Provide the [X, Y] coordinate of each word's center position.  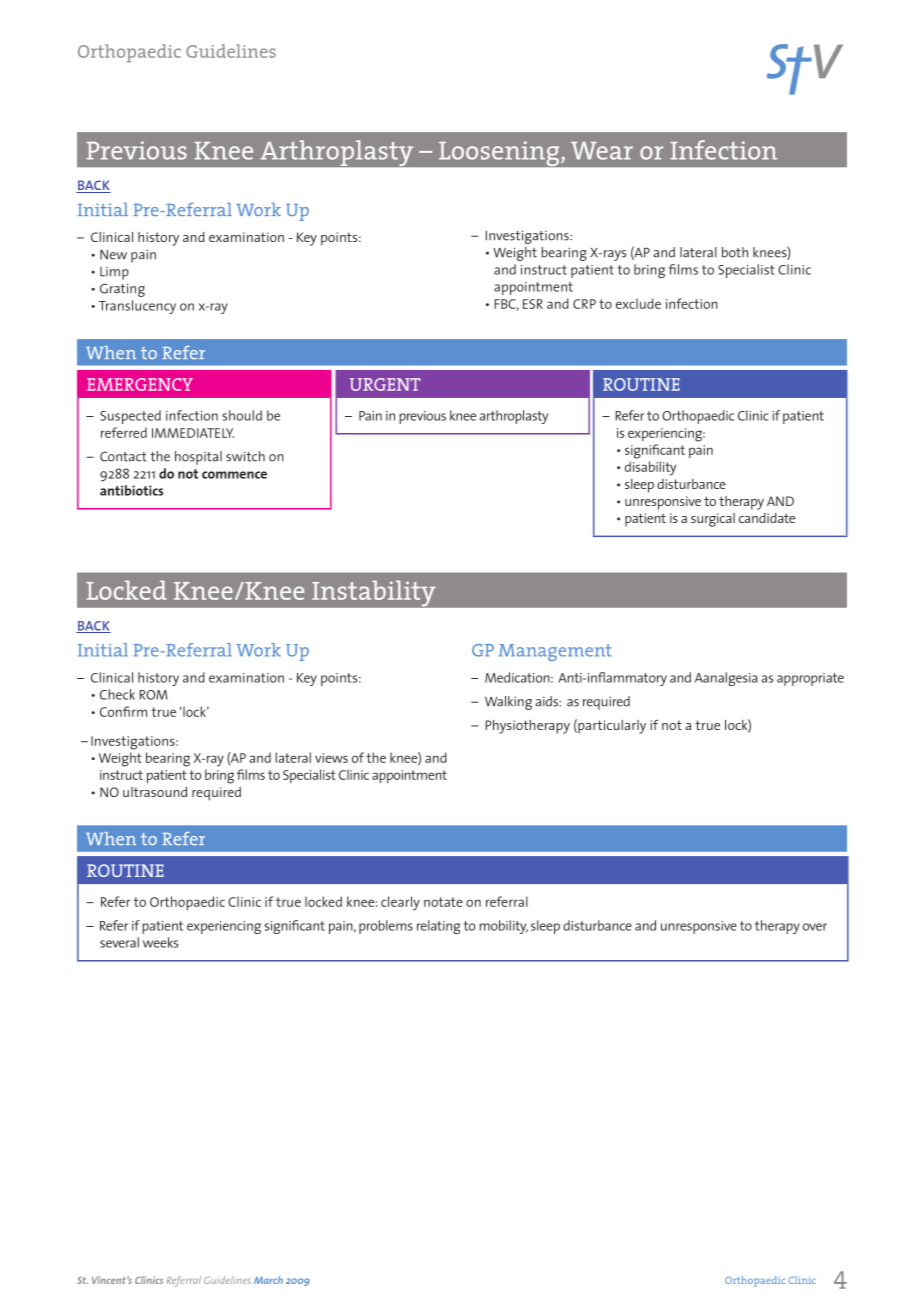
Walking [508, 703]
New [113, 255]
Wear [602, 151]
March [268, 1280]
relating [438, 927]
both [735, 252]
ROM [153, 695]
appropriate [810, 679]
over [815, 927]
